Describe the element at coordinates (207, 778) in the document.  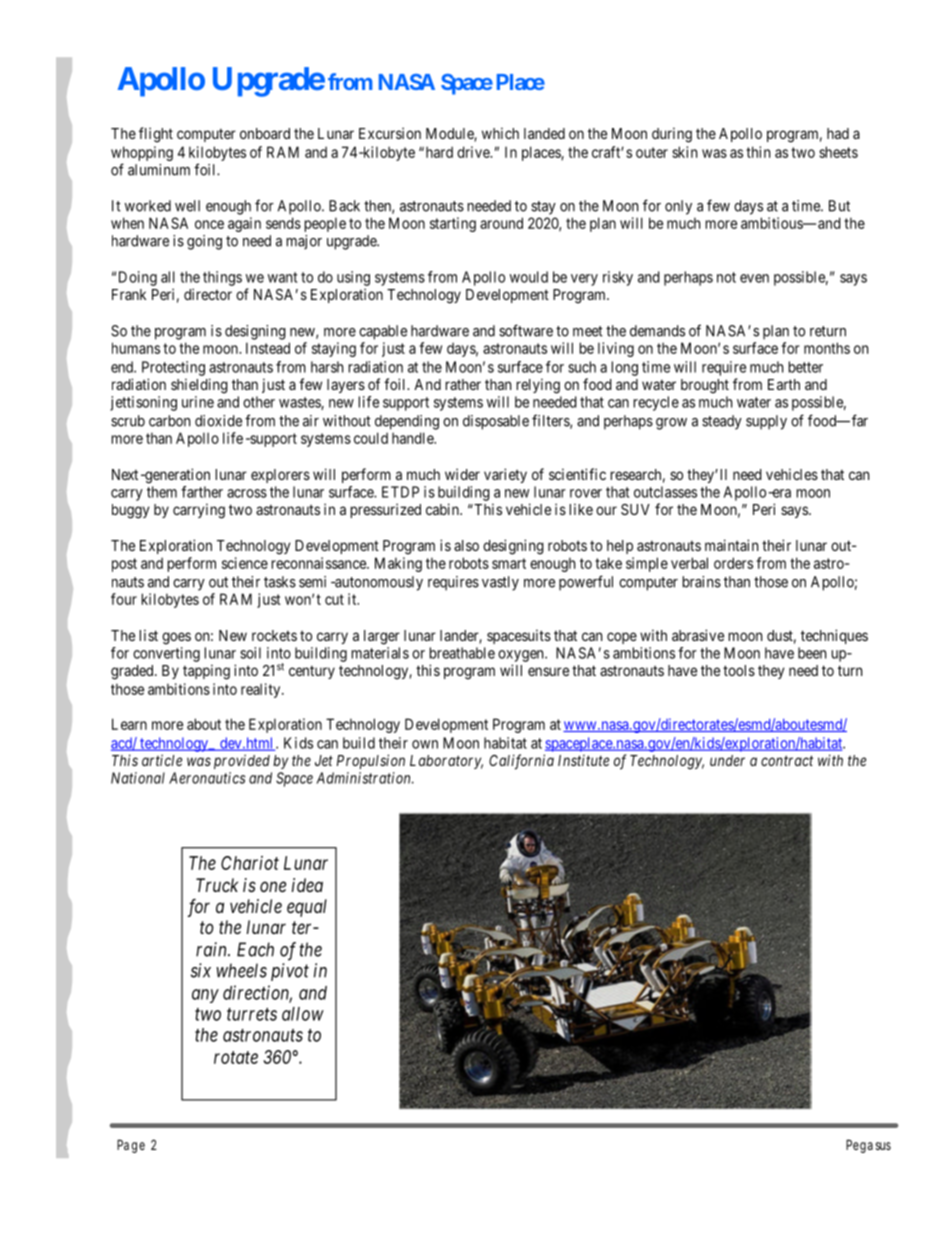
I see `Aeronautics` at that location.
